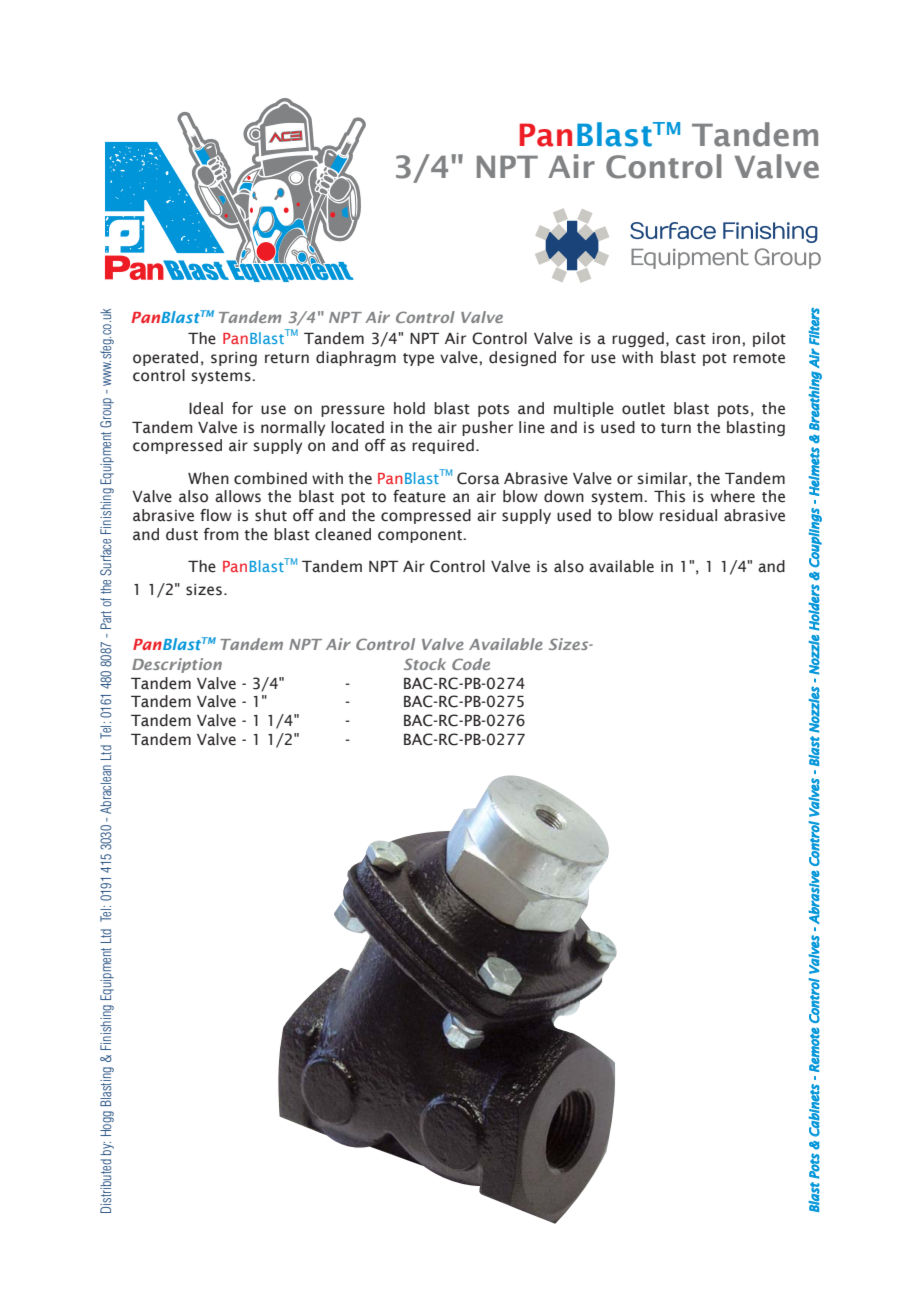 This screenshot has width=924, height=1308. Describe the element at coordinates (206, 408) in the screenshot. I see `Ideal` at that location.
